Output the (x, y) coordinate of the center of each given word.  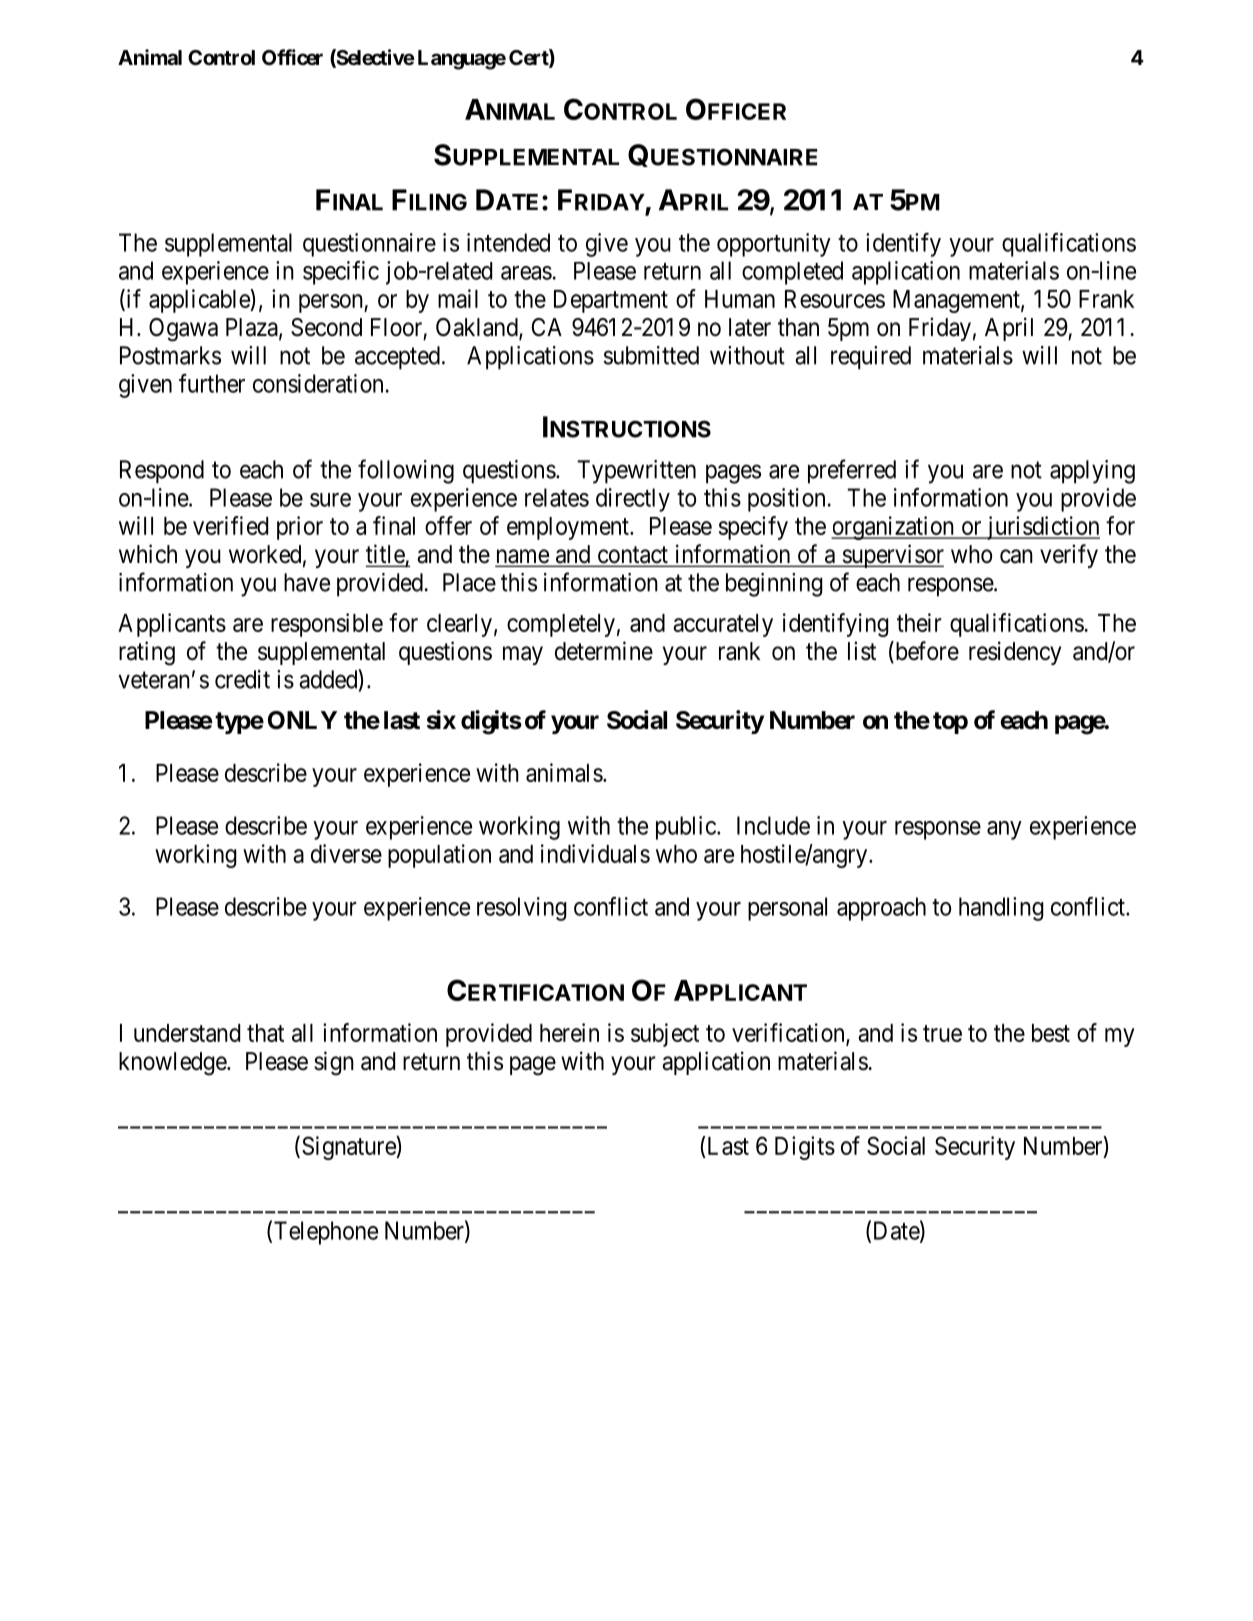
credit (242, 679)
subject (665, 1035)
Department (611, 301)
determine (604, 651)
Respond (162, 472)
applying (1092, 472)
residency (1015, 653)
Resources (835, 299)
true (942, 1033)
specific (341, 273)
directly (633, 500)
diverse (346, 853)
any (1004, 830)
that (265, 1033)
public (686, 828)
